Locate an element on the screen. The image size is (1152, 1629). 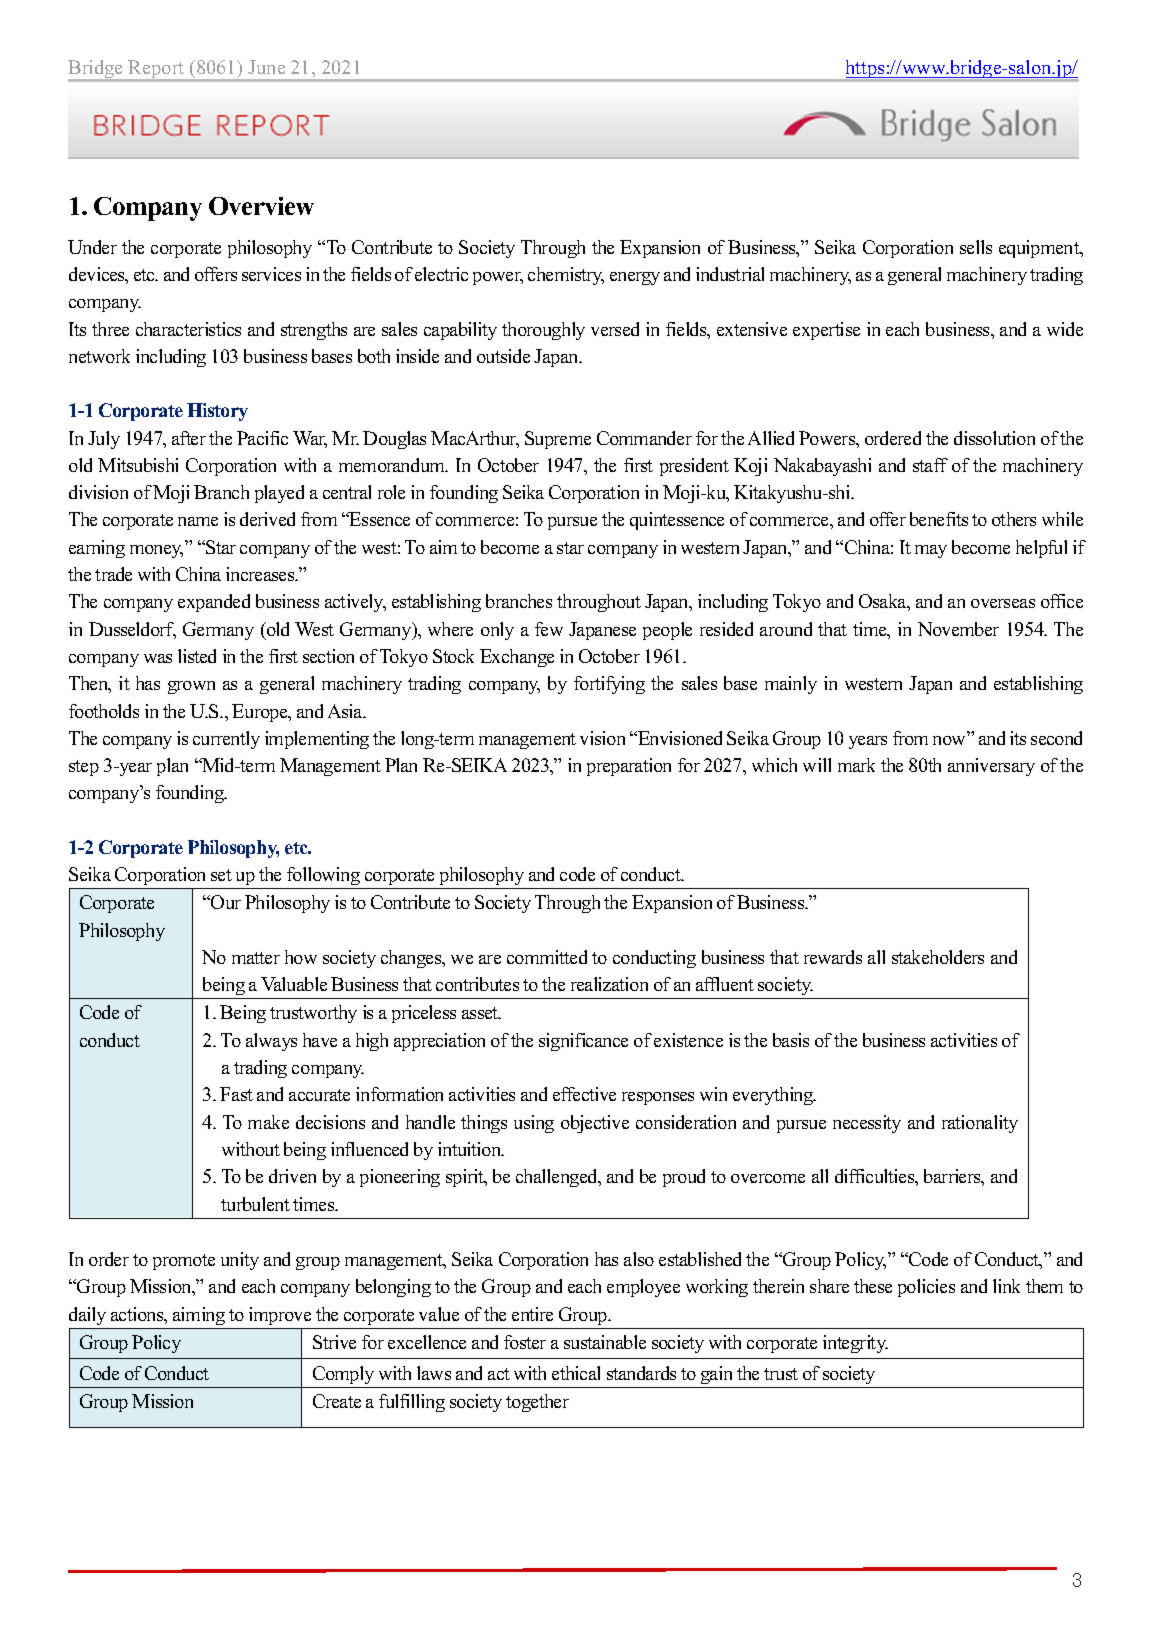
currently is located at coordinates (226, 740).
